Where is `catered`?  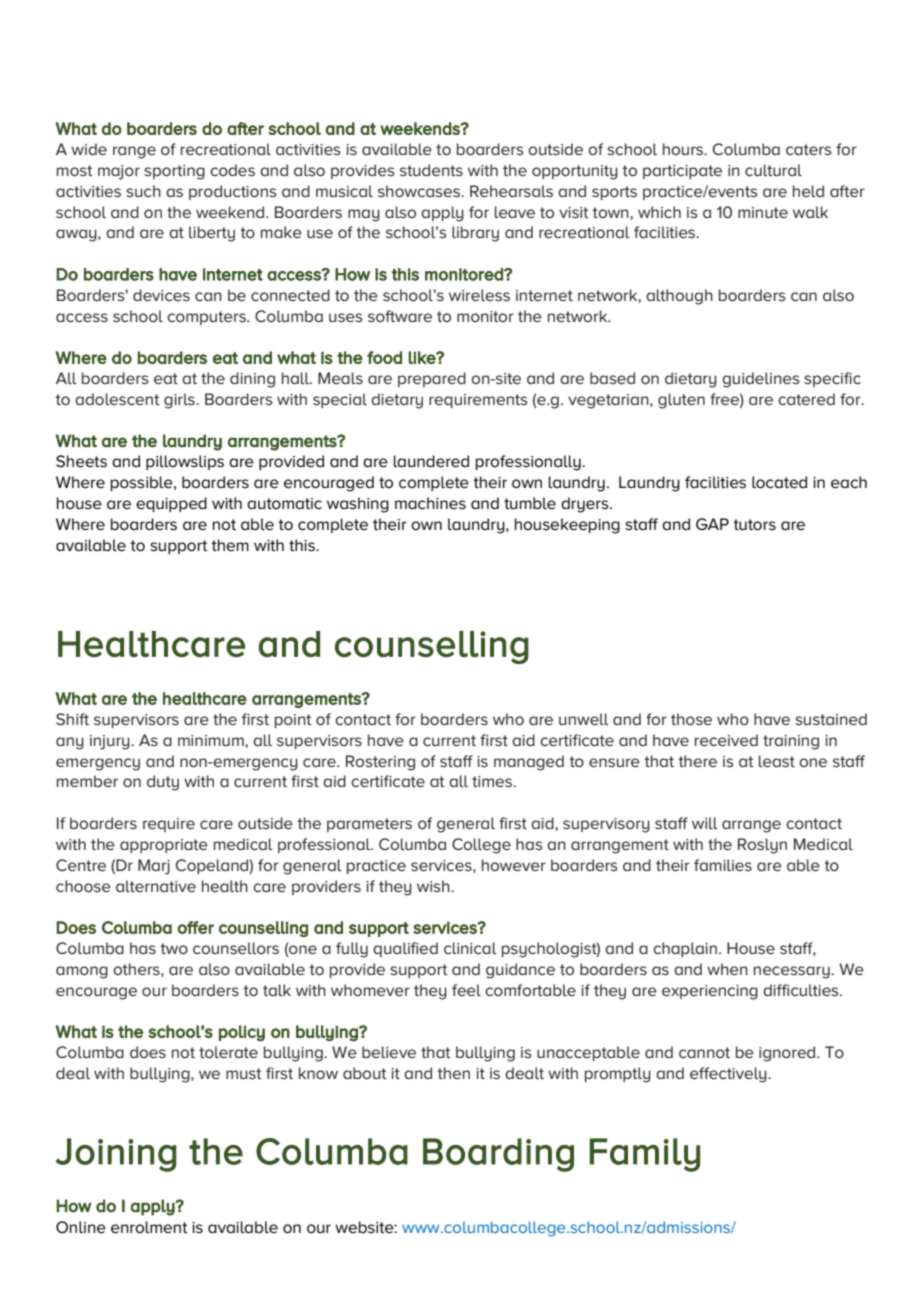 catered is located at coordinates (806, 399).
